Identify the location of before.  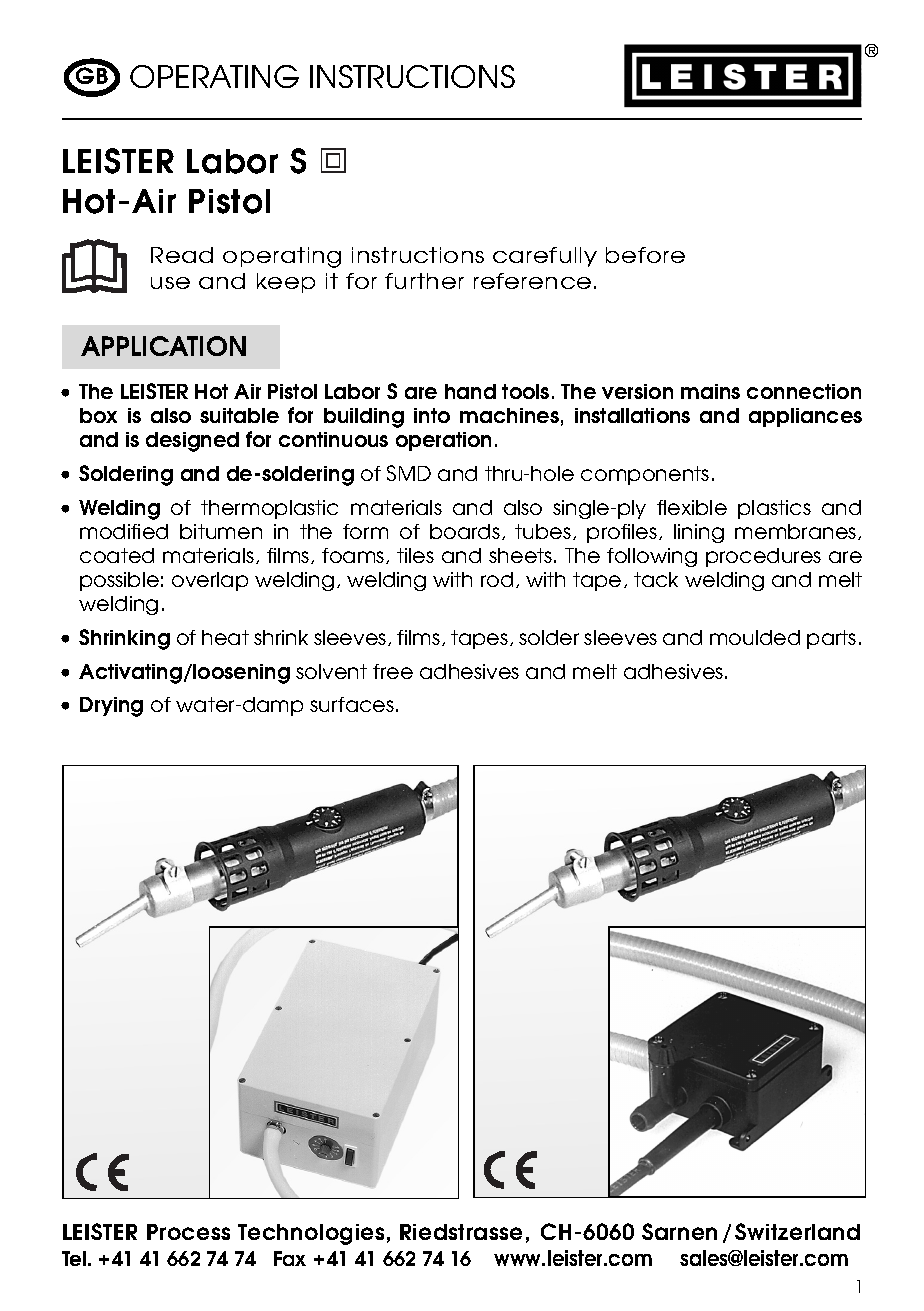
(645, 255).
